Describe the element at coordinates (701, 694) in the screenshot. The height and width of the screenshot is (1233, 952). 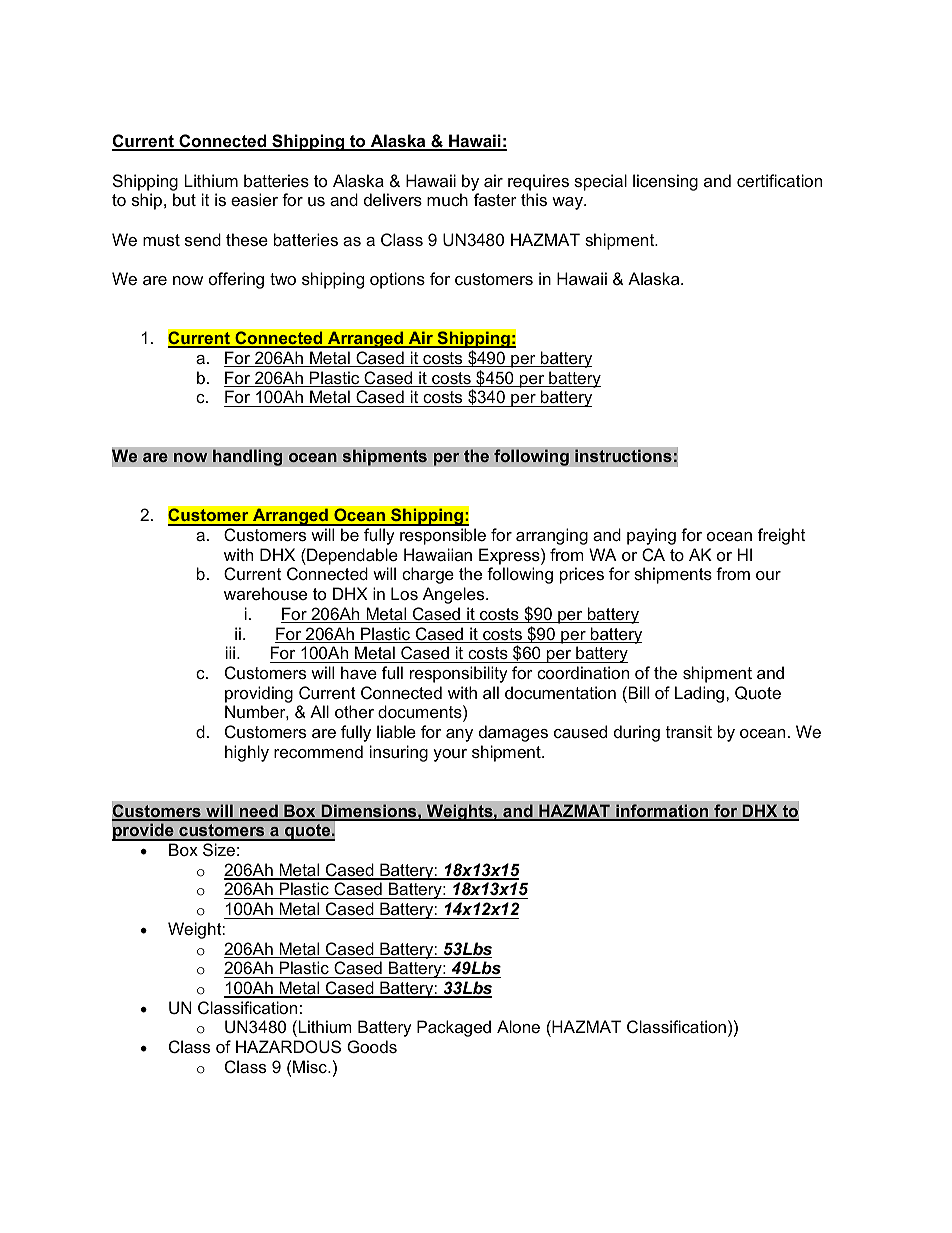
I see `Lading` at that location.
